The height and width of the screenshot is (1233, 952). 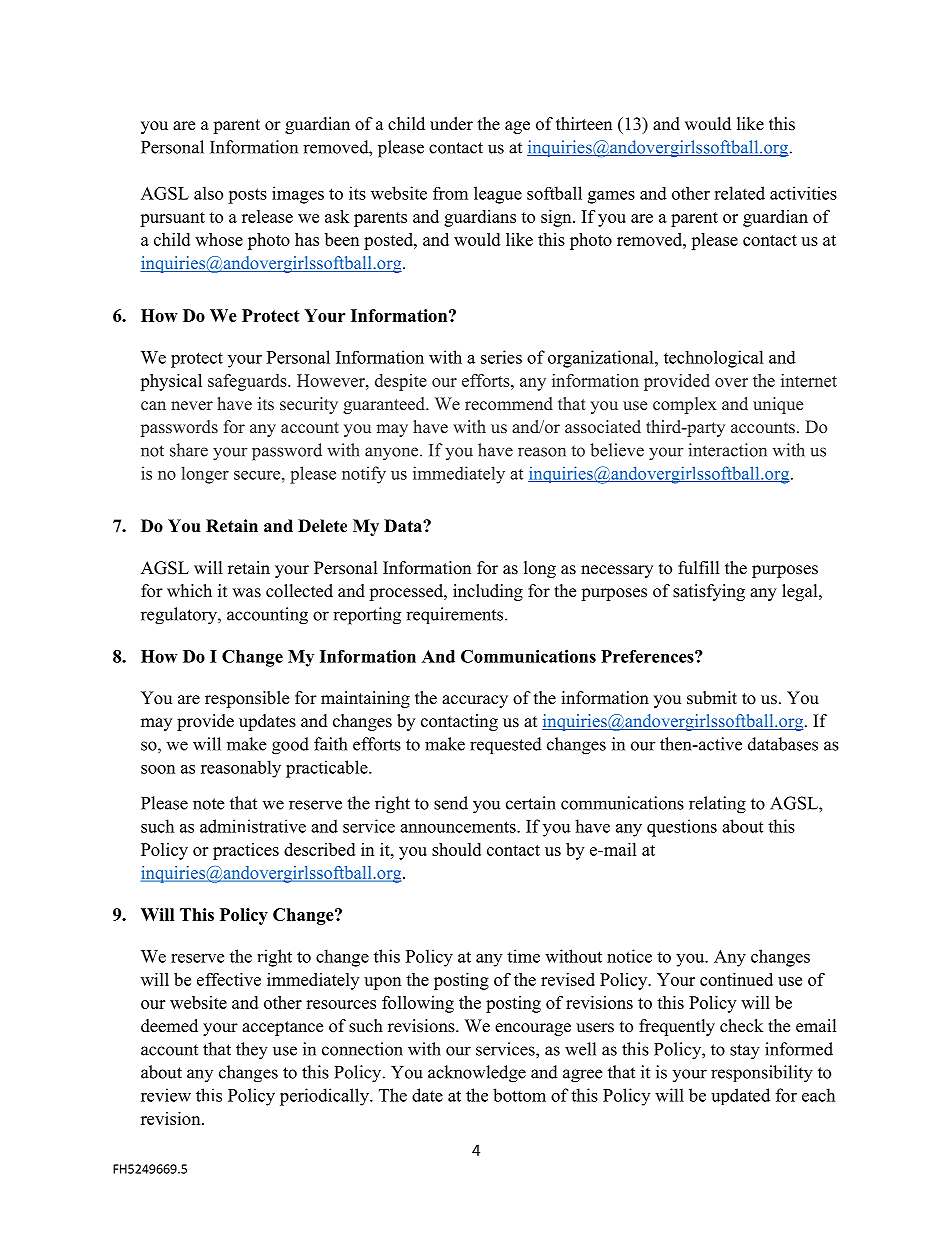 What do you see at coordinates (709, 592) in the screenshot?
I see `satisfying` at bounding box center [709, 592].
